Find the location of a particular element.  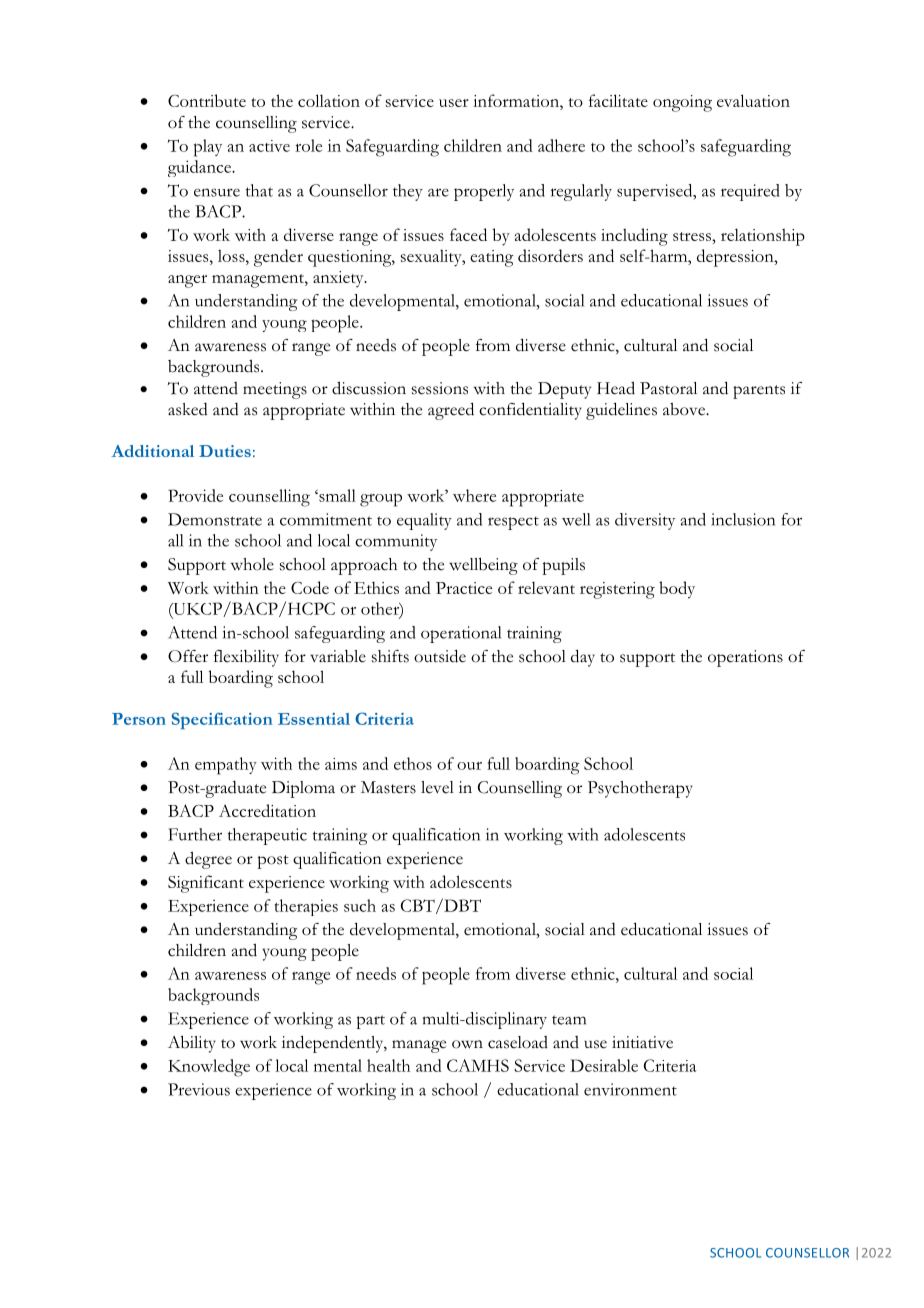

above is located at coordinates (685, 409).
